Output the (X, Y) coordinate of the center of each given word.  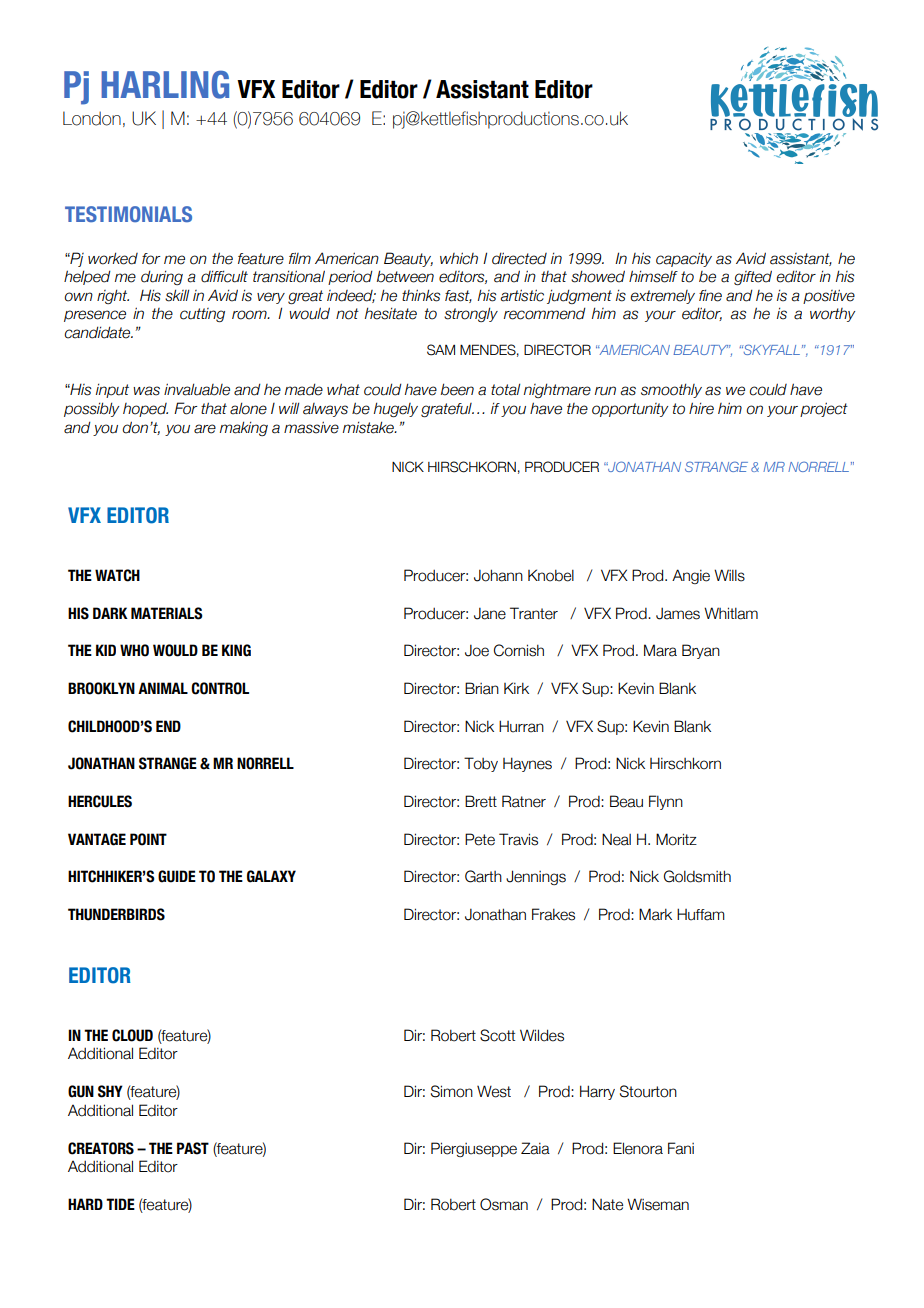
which (459, 258)
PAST (193, 1148)
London (92, 118)
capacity (684, 259)
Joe (477, 650)
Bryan (701, 651)
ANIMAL (163, 688)
